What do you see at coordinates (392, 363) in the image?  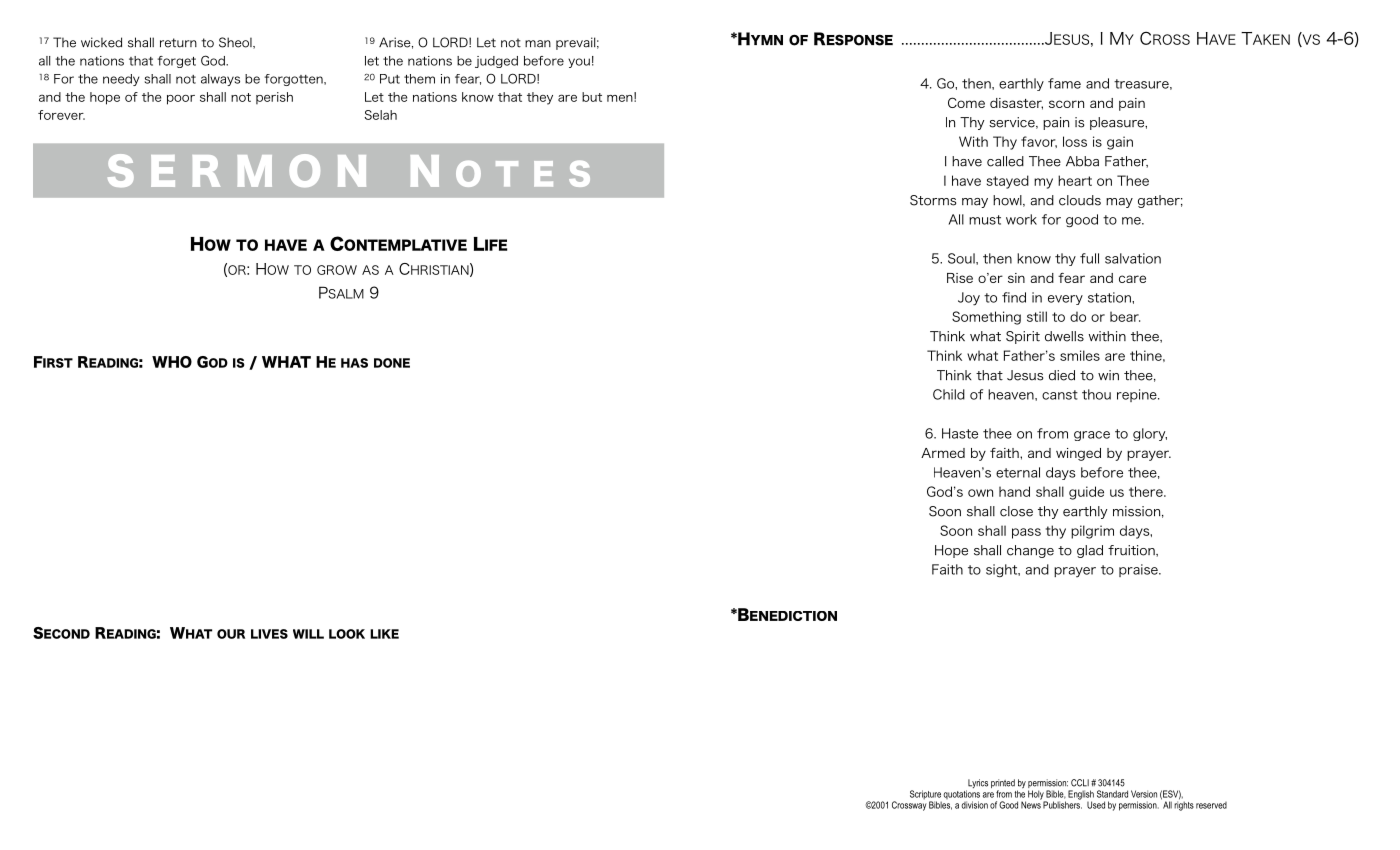 I see `DONE` at bounding box center [392, 363].
